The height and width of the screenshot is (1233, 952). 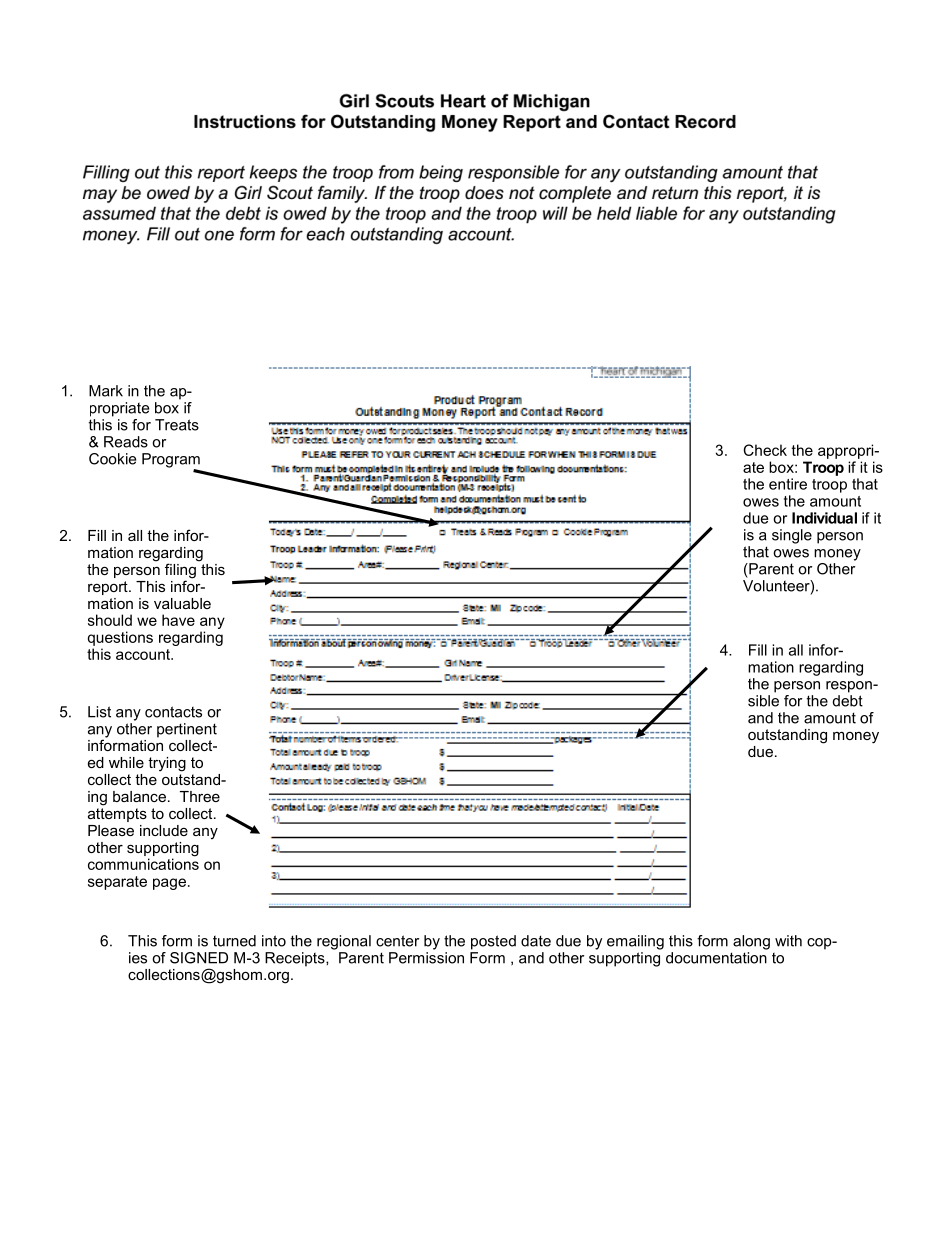 What do you see at coordinates (173, 712) in the screenshot?
I see `contacts` at bounding box center [173, 712].
